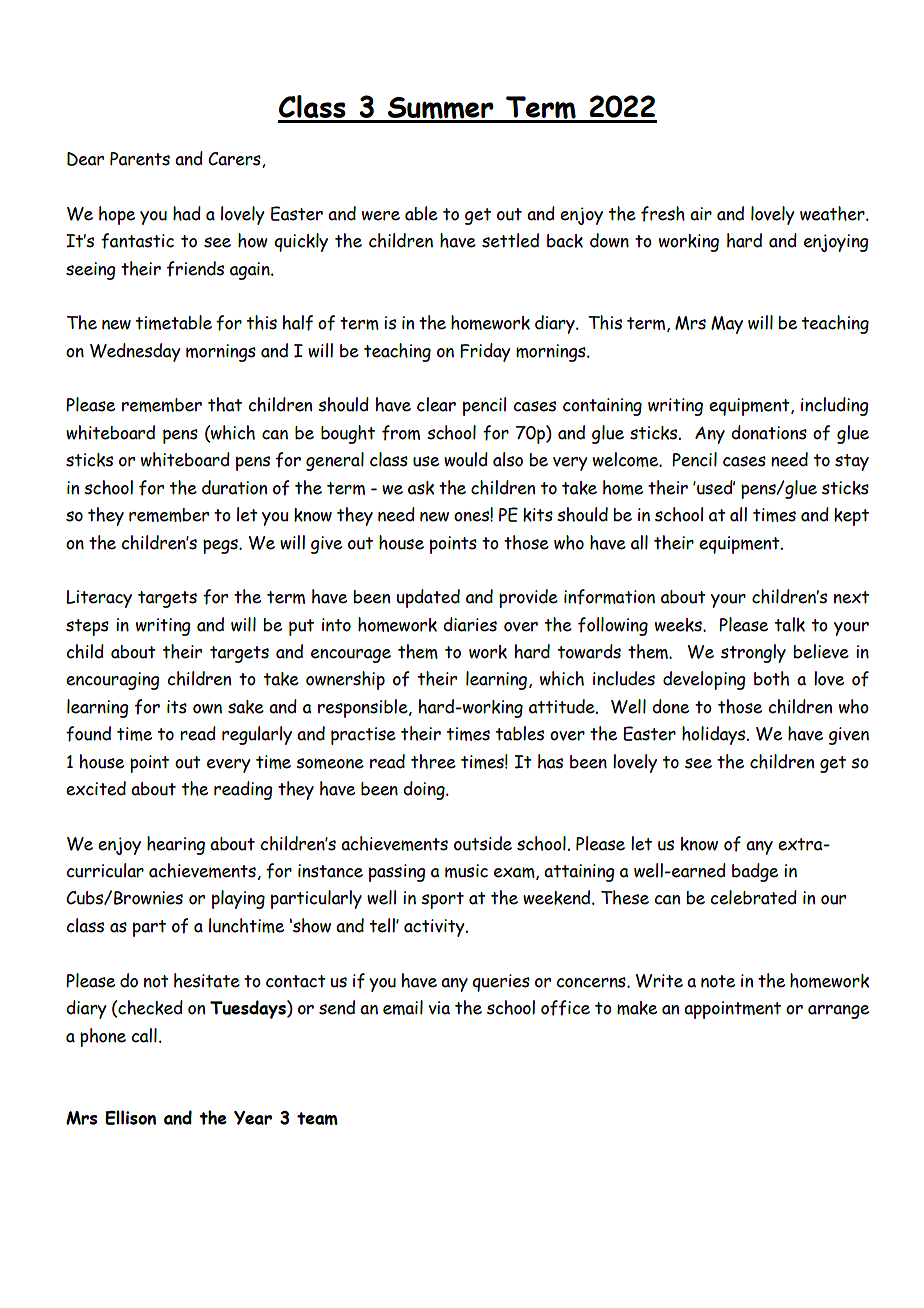  I want to click on arrange, so click(838, 1012).
